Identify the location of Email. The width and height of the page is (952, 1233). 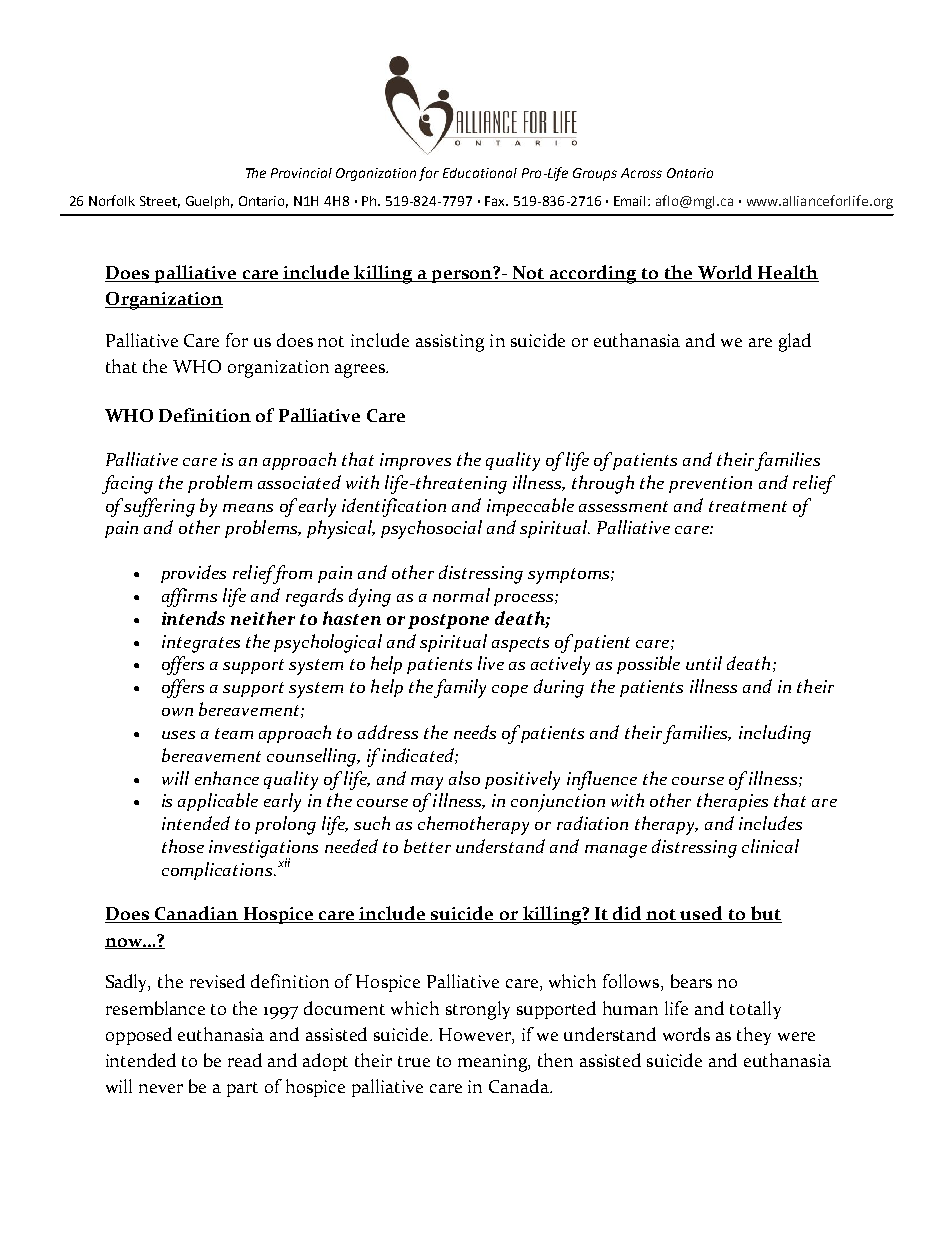
(631, 201).
